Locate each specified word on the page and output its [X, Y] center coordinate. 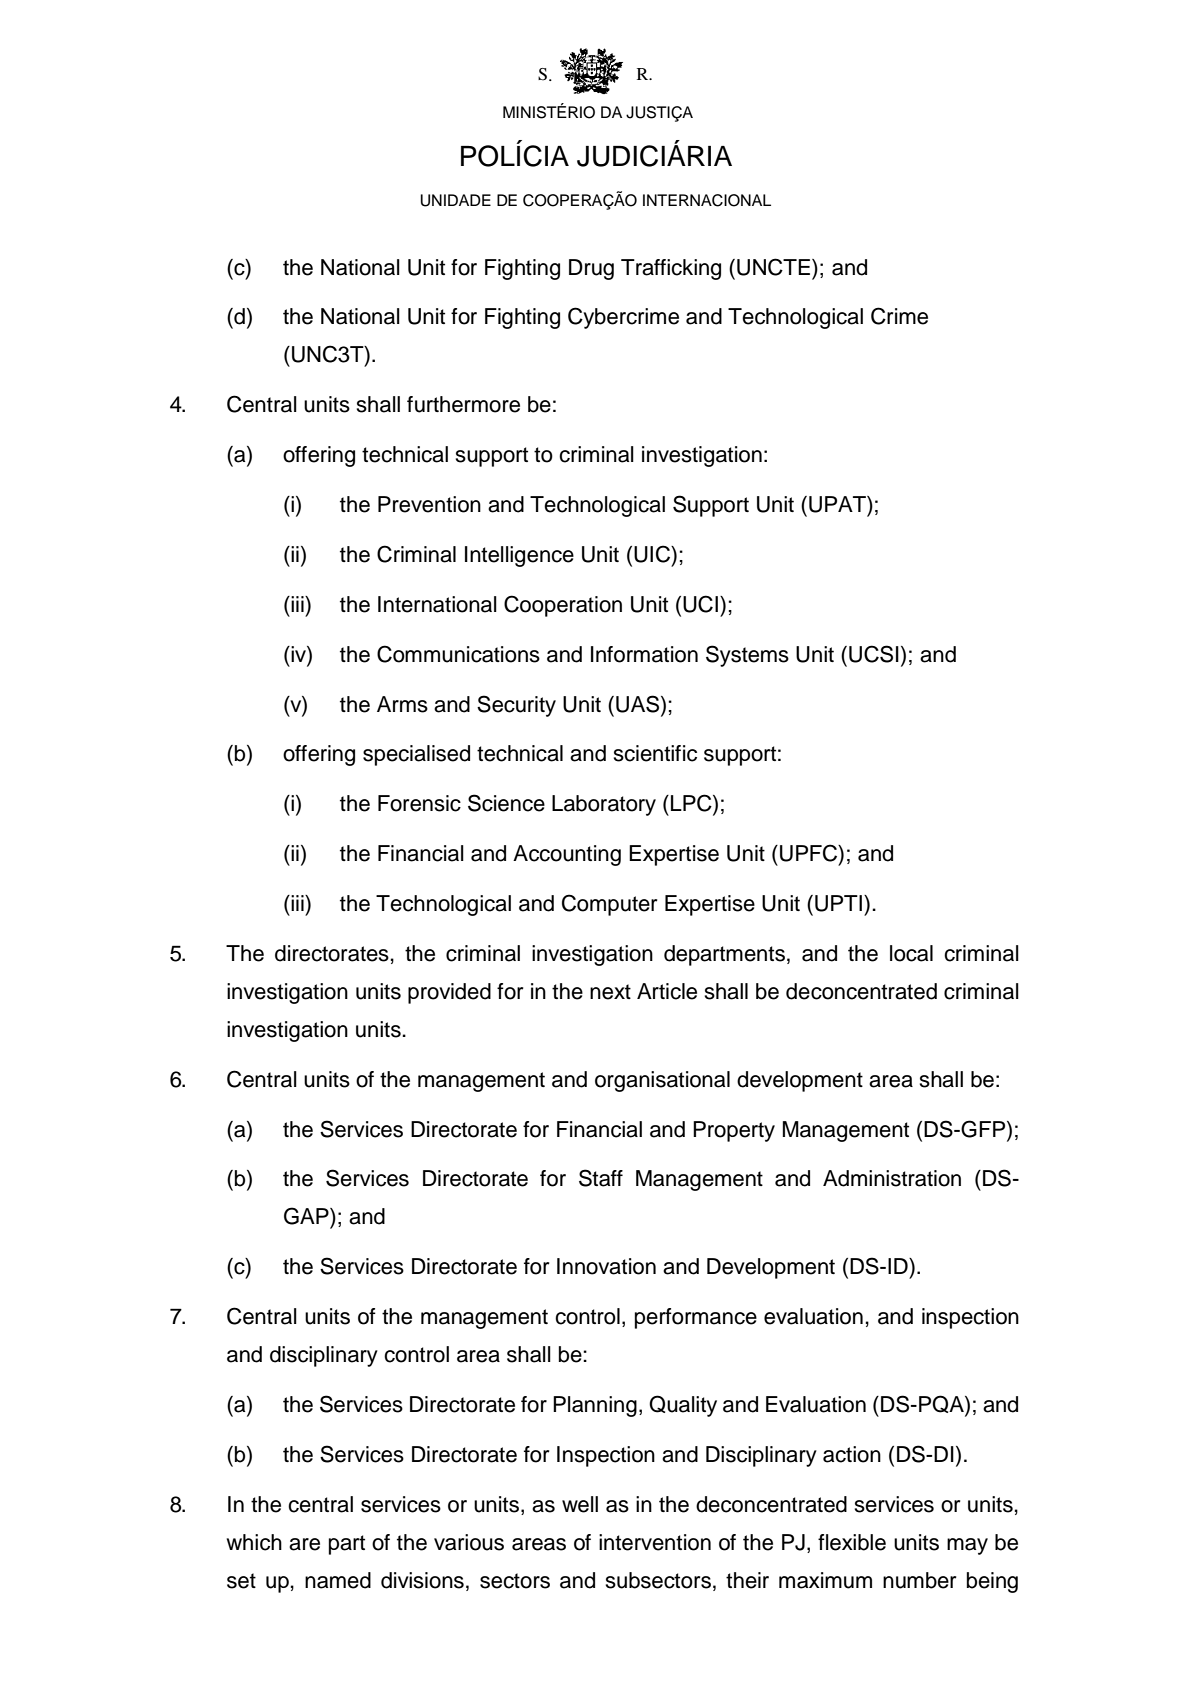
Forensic [419, 803]
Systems [747, 656]
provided [449, 993]
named [338, 1580]
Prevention [429, 504]
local [911, 953]
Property [734, 1131]
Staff [601, 1178]
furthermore [463, 404]
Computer [609, 905]
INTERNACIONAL [707, 200]
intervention [655, 1542]
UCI [700, 604]
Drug [591, 269]
